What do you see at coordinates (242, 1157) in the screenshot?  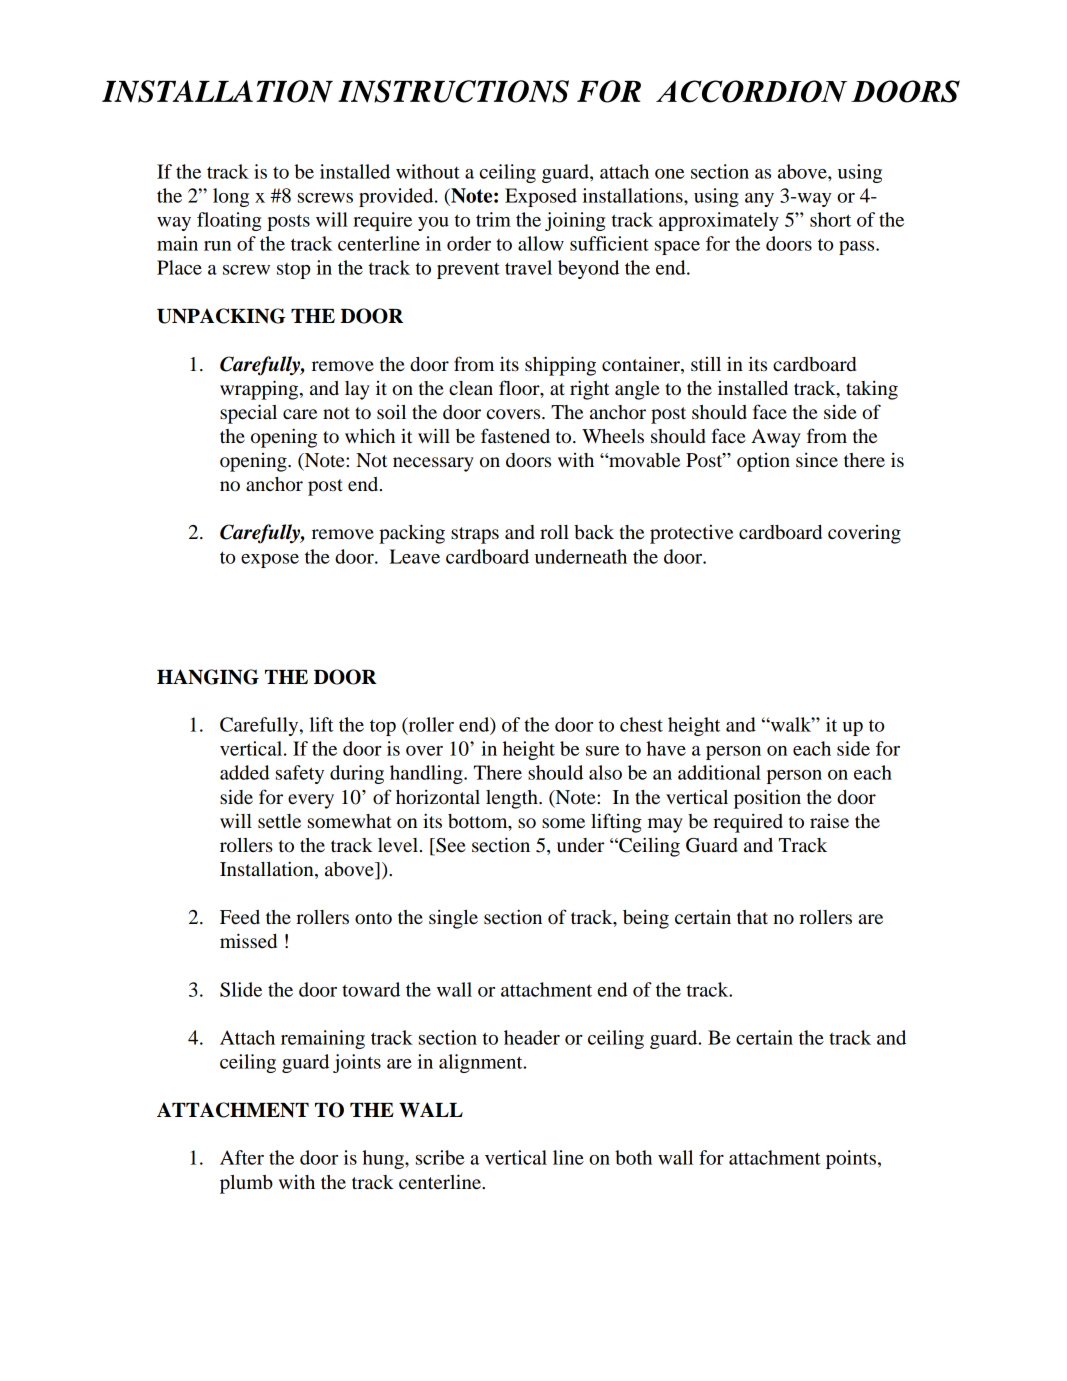 I see `After` at bounding box center [242, 1157].
